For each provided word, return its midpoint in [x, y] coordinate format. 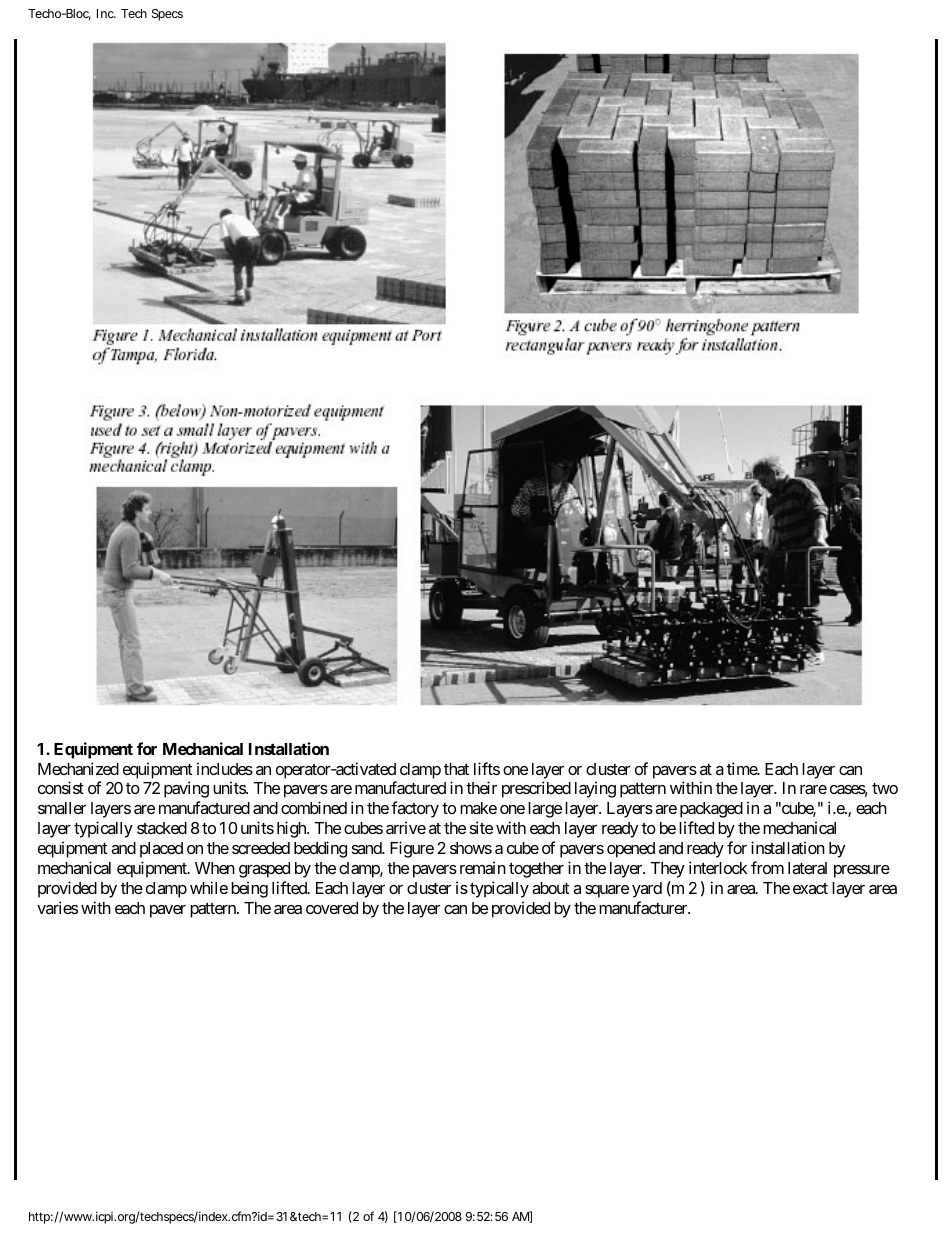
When [215, 868]
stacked [162, 828]
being [249, 889]
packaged [711, 810]
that [456, 769]
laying [595, 789]
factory [415, 809]
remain [483, 867]
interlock [718, 867]
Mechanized [78, 768]
